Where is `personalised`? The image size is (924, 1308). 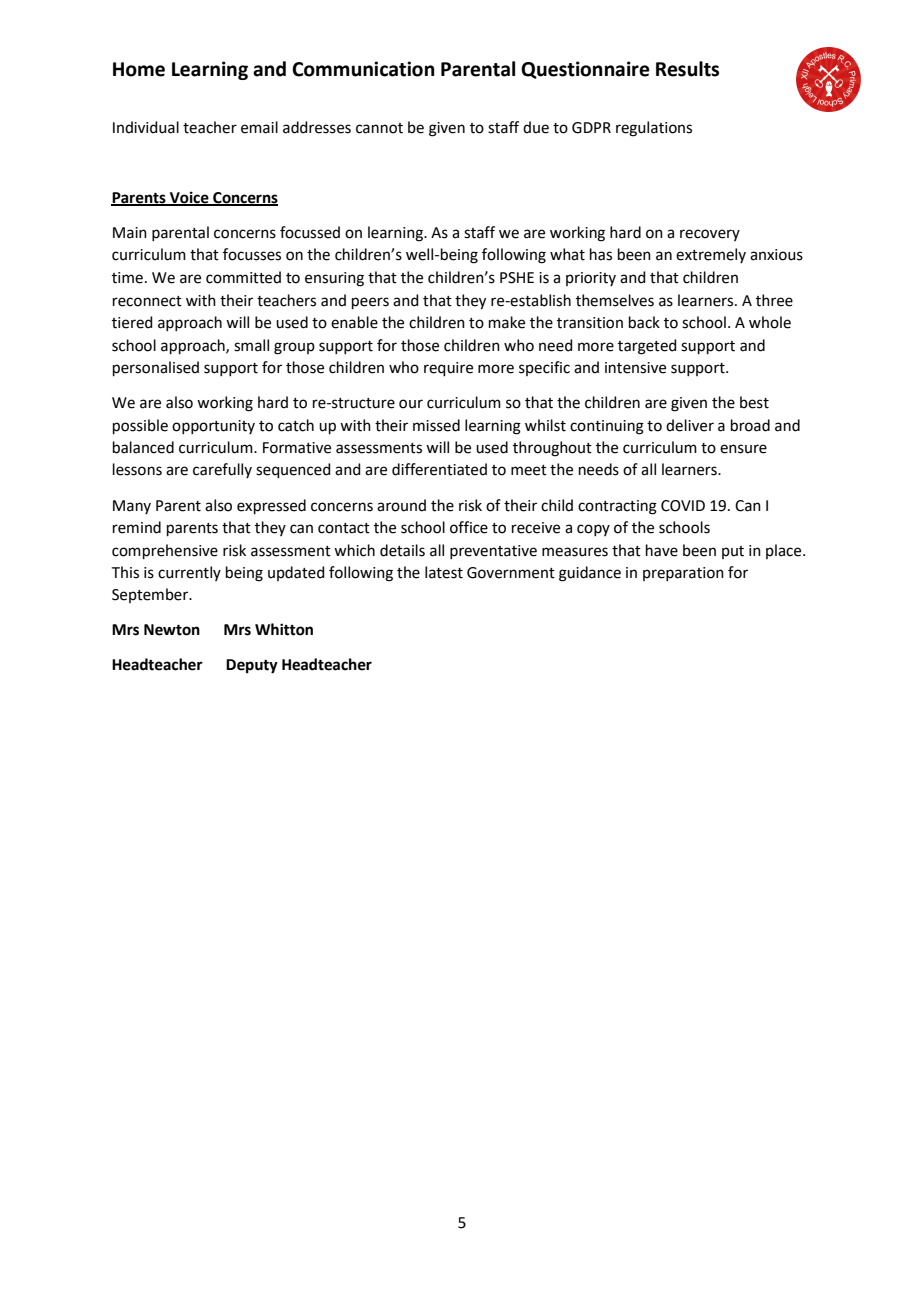
personalised is located at coordinates (156, 368).
